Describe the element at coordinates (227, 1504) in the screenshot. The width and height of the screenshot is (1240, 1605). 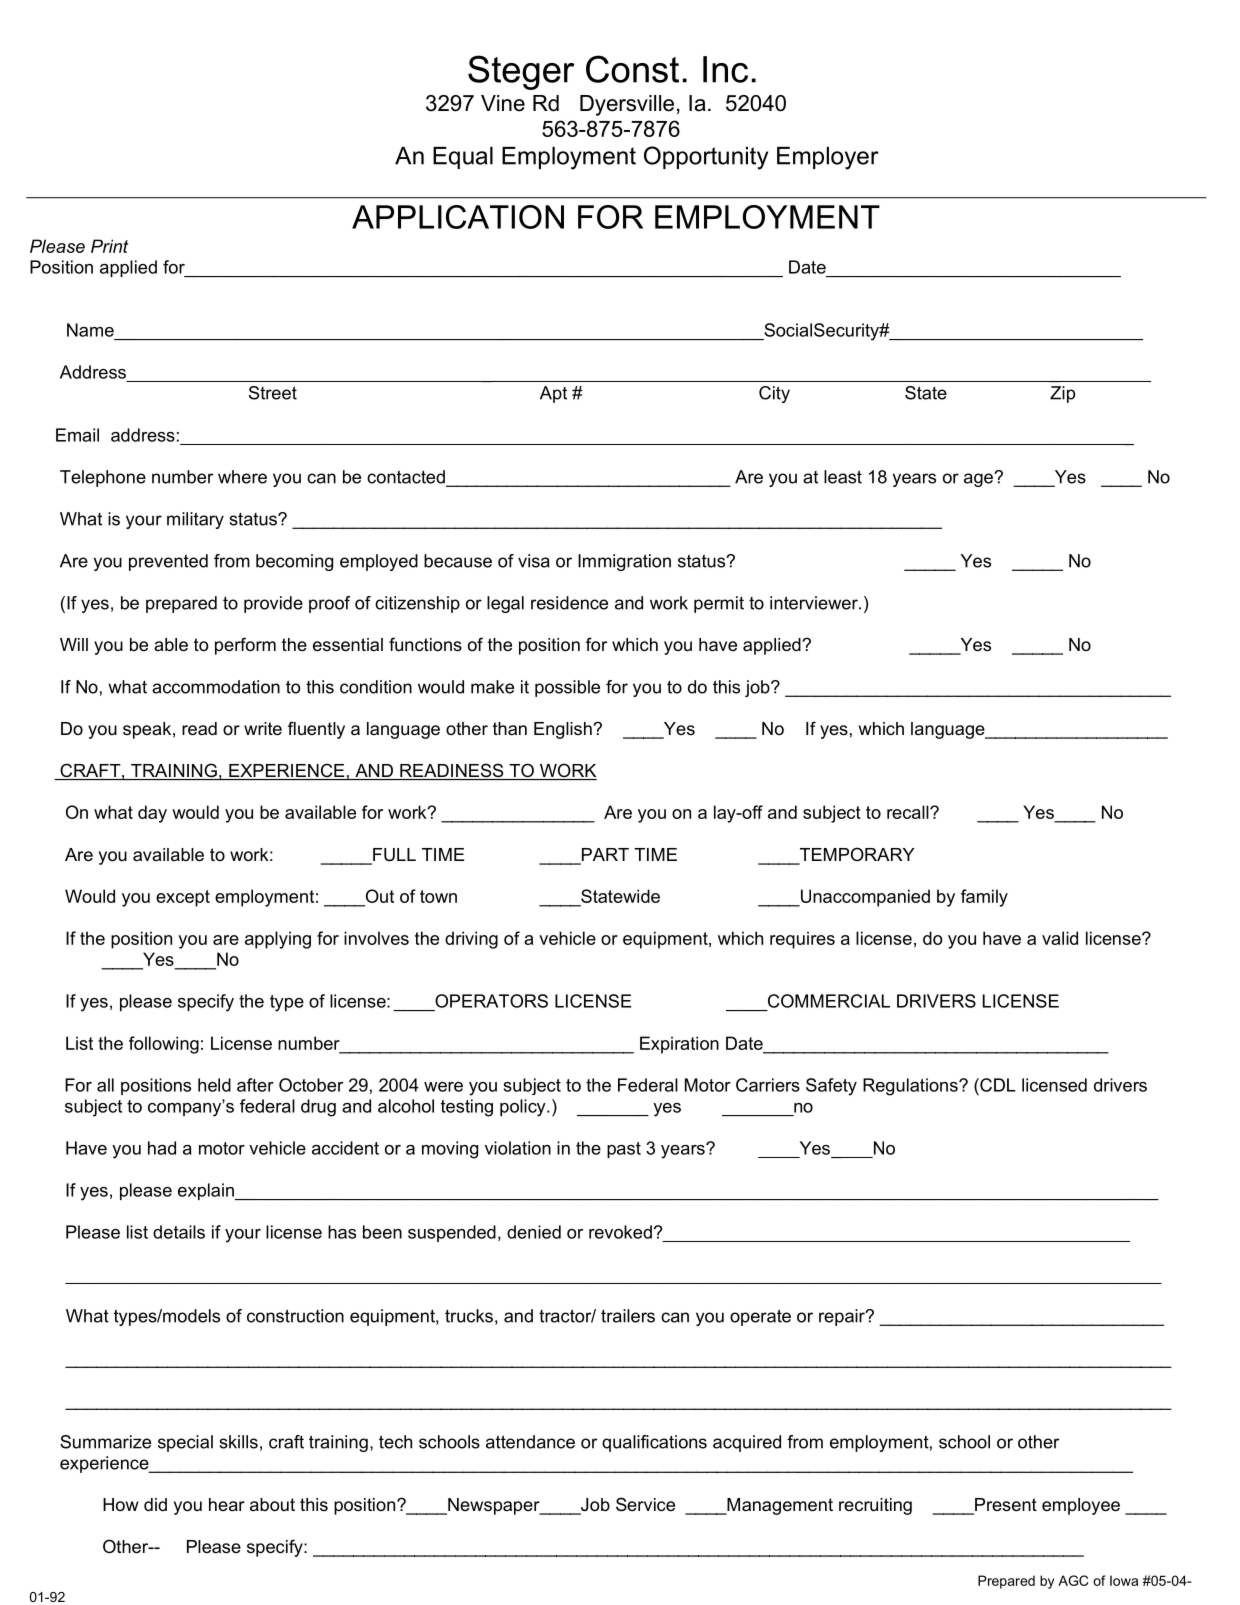
I see `hear` at that location.
